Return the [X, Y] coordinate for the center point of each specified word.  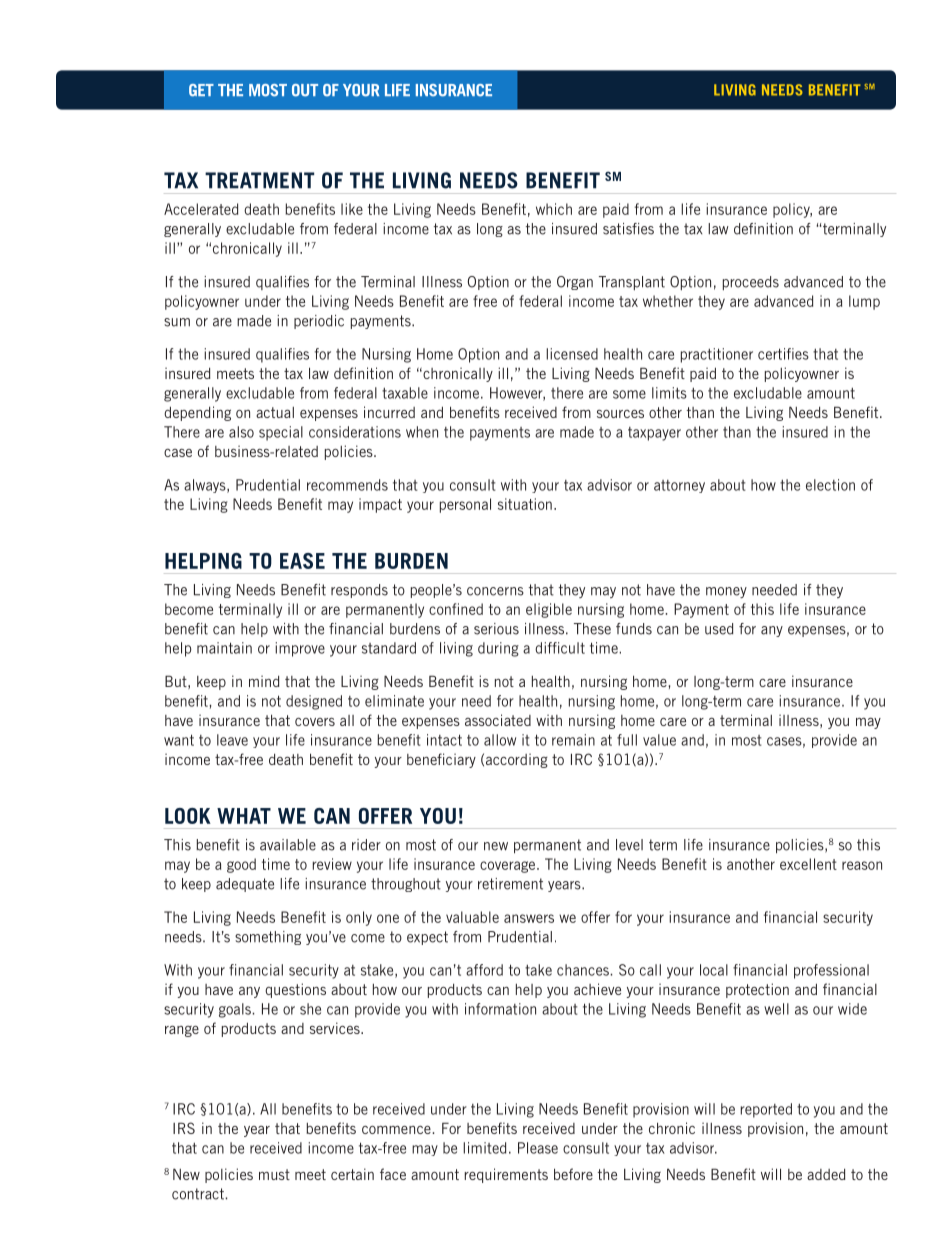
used [719, 629]
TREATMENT [259, 180]
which [554, 209]
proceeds [751, 283]
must [274, 1174]
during [498, 649]
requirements [506, 1175]
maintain [224, 648]
